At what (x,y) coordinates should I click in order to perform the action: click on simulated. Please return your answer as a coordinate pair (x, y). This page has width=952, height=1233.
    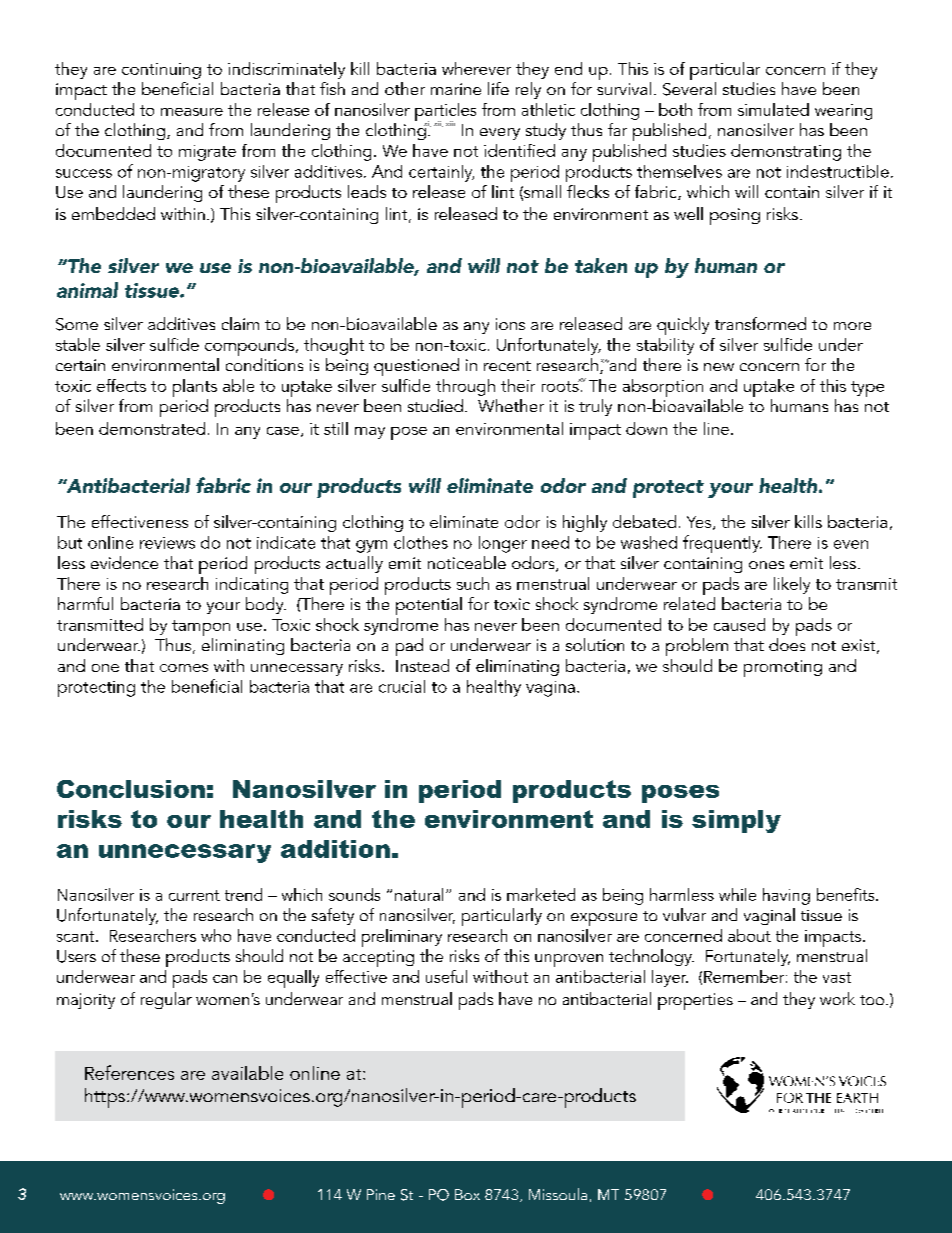
    Looking at the image, I should click on (773, 109).
